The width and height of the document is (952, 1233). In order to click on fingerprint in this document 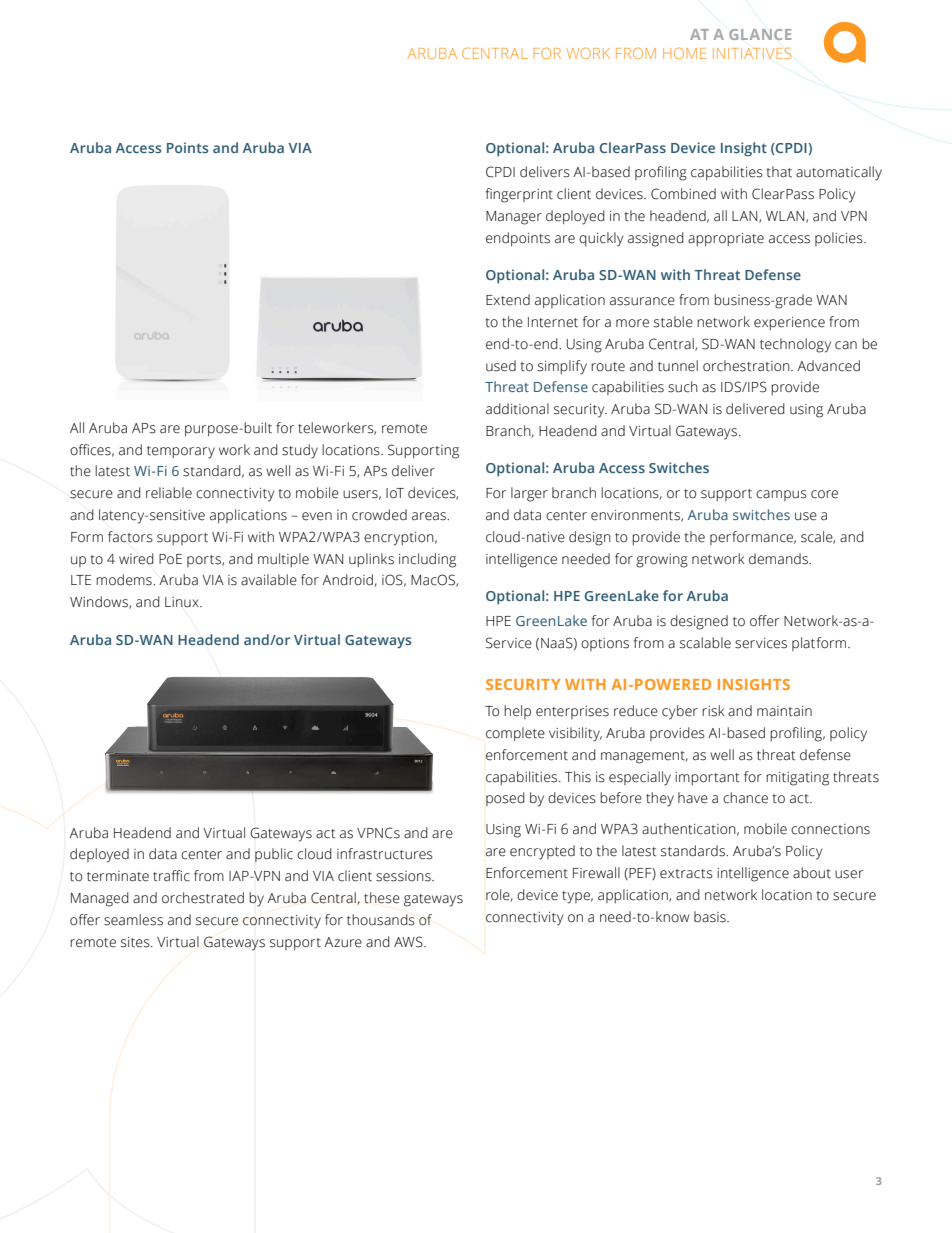, I will do `click(519, 195)`.
